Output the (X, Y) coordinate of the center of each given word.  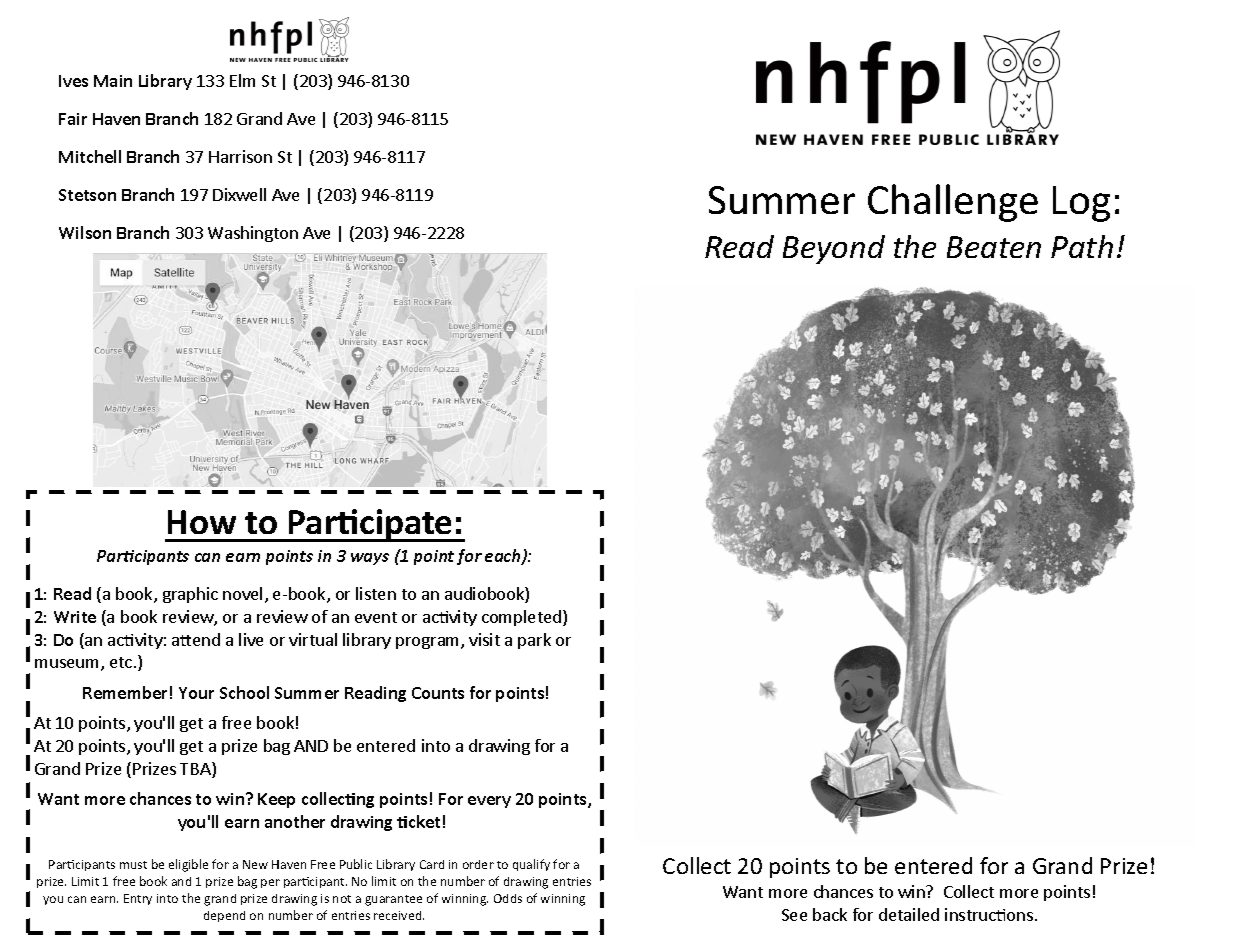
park (534, 641)
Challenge (953, 203)
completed (523, 618)
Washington (253, 234)
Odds (508, 898)
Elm (242, 80)
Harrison (240, 156)
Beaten (994, 247)
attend (196, 639)
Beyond (834, 249)
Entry (138, 899)
